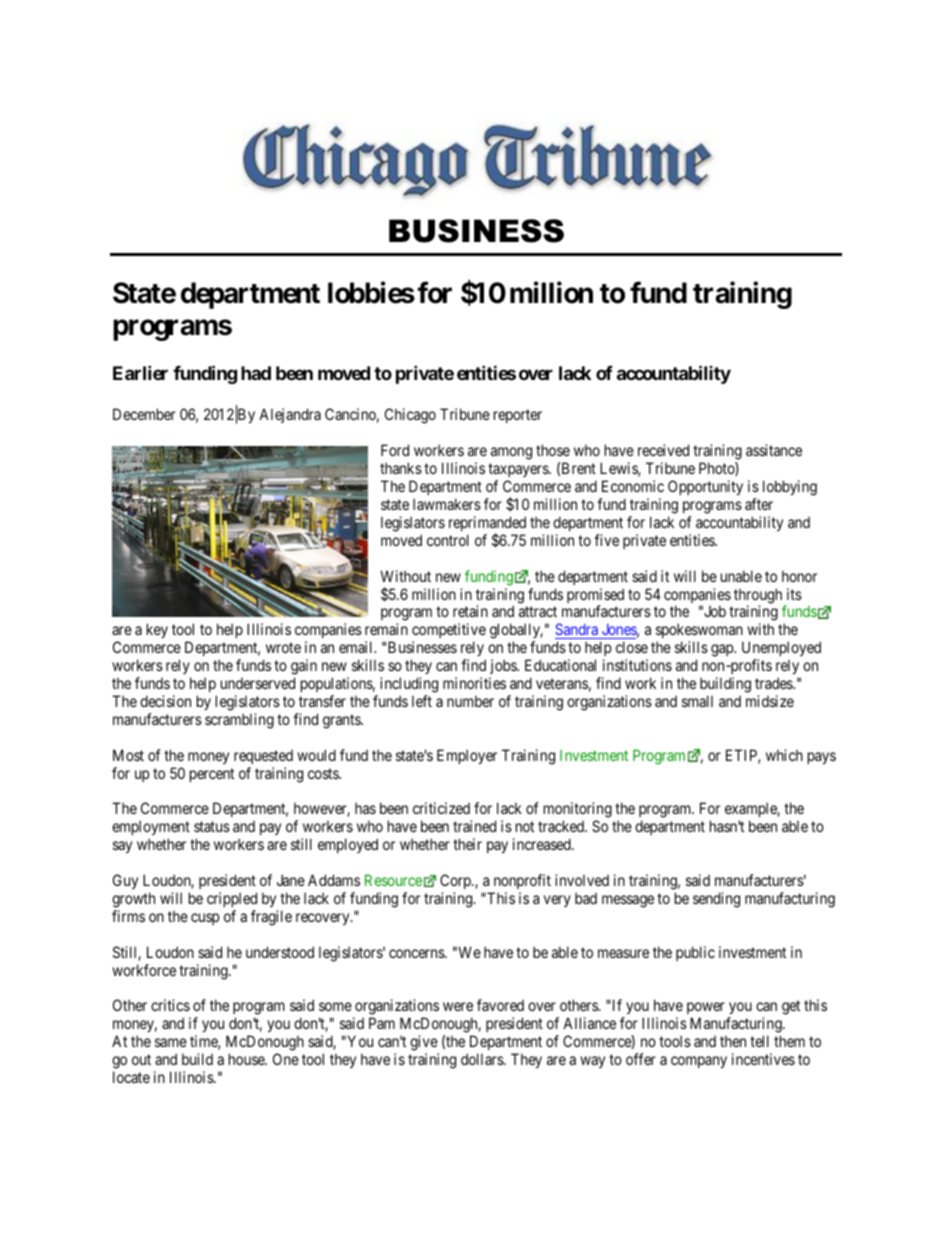 The image size is (952, 1233). Describe the element at coordinates (483, 1059) in the page. I see `dollars` at that location.
